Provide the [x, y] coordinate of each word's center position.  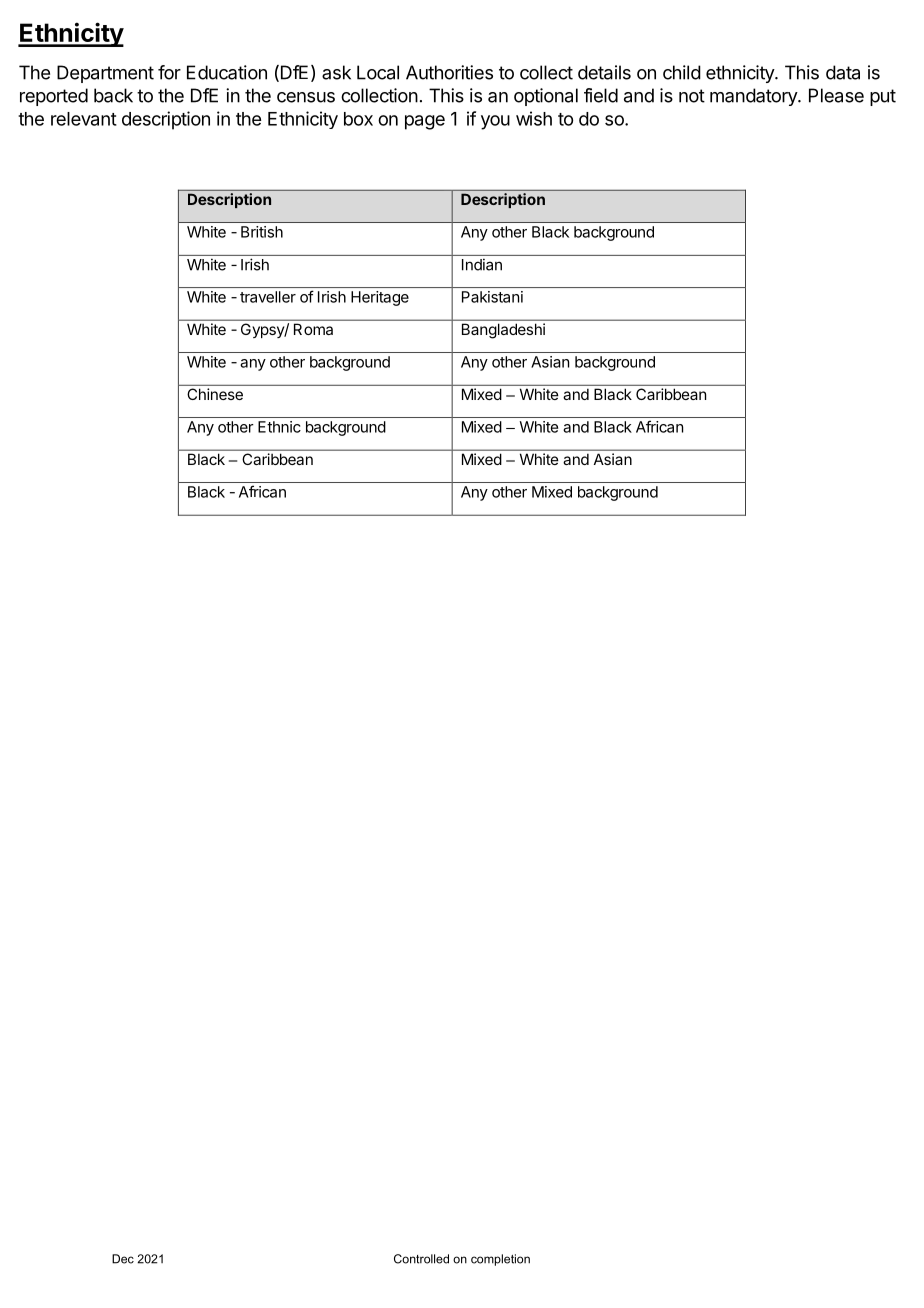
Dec [123, 1259]
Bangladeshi [503, 331]
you [495, 122]
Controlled [421, 1259]
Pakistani [492, 297]
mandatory [754, 97]
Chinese [215, 394]
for [169, 72]
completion [500, 1260]
